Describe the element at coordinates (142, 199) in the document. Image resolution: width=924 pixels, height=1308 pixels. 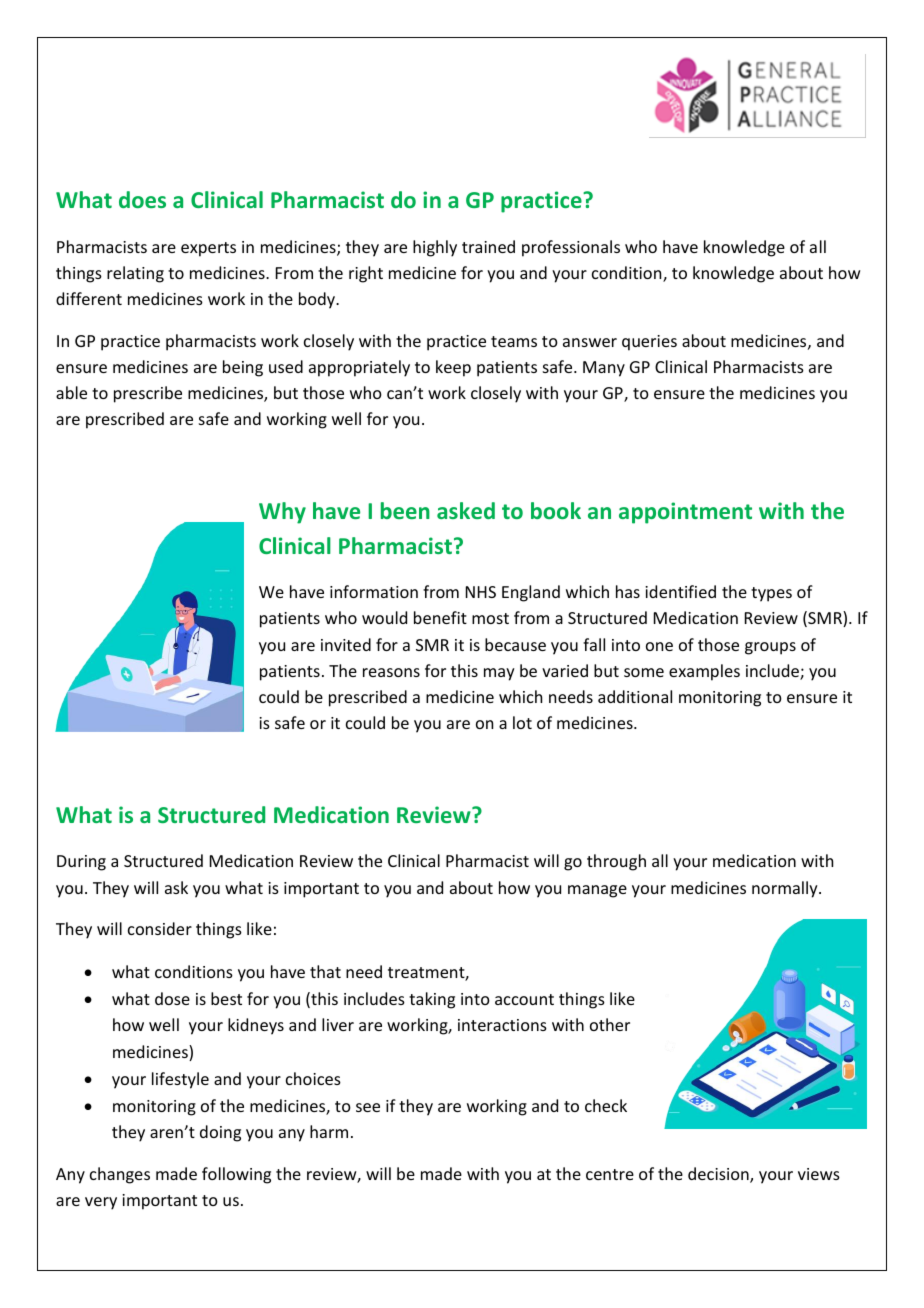
I see `does` at that location.
